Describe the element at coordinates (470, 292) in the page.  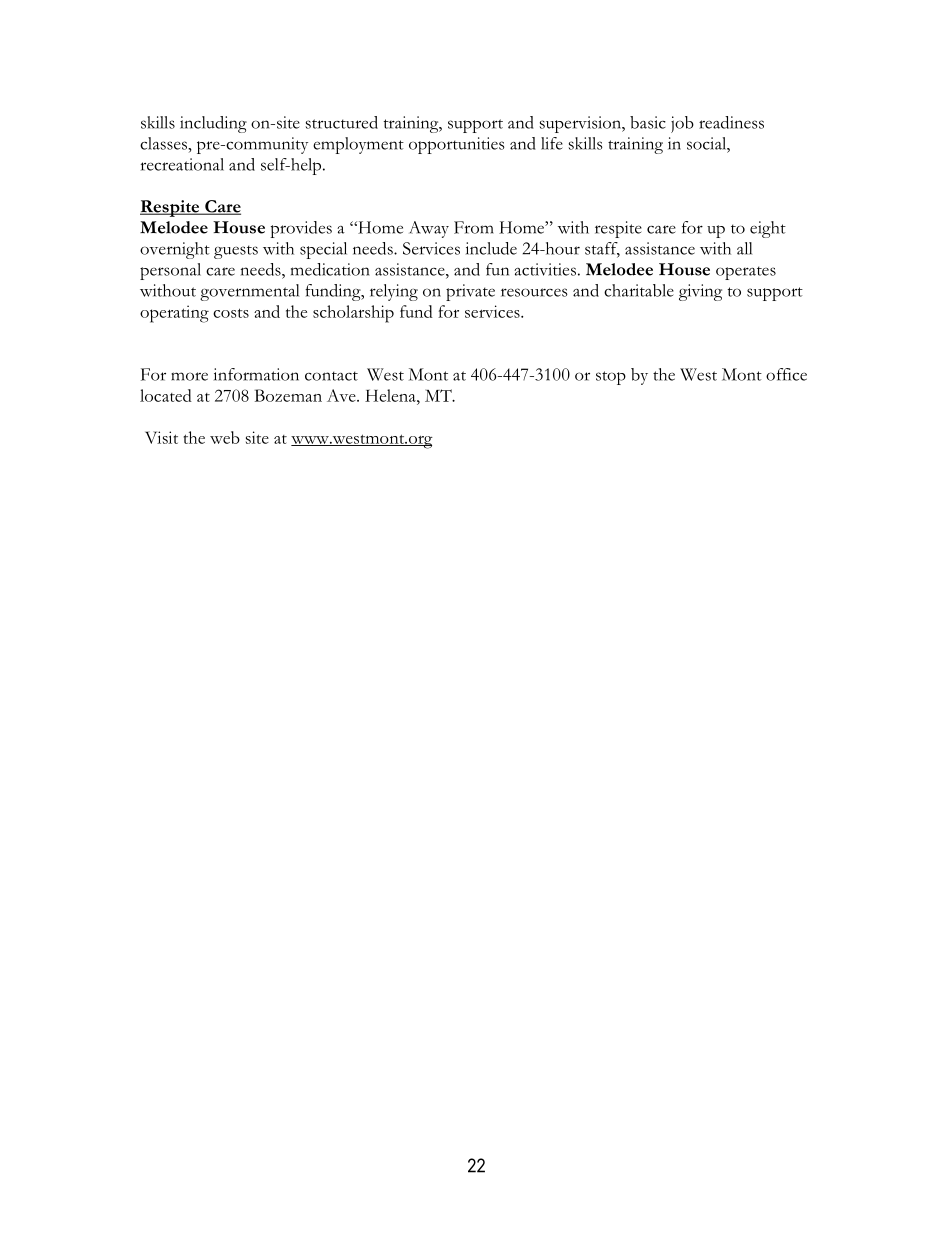
I see `private` at that location.
